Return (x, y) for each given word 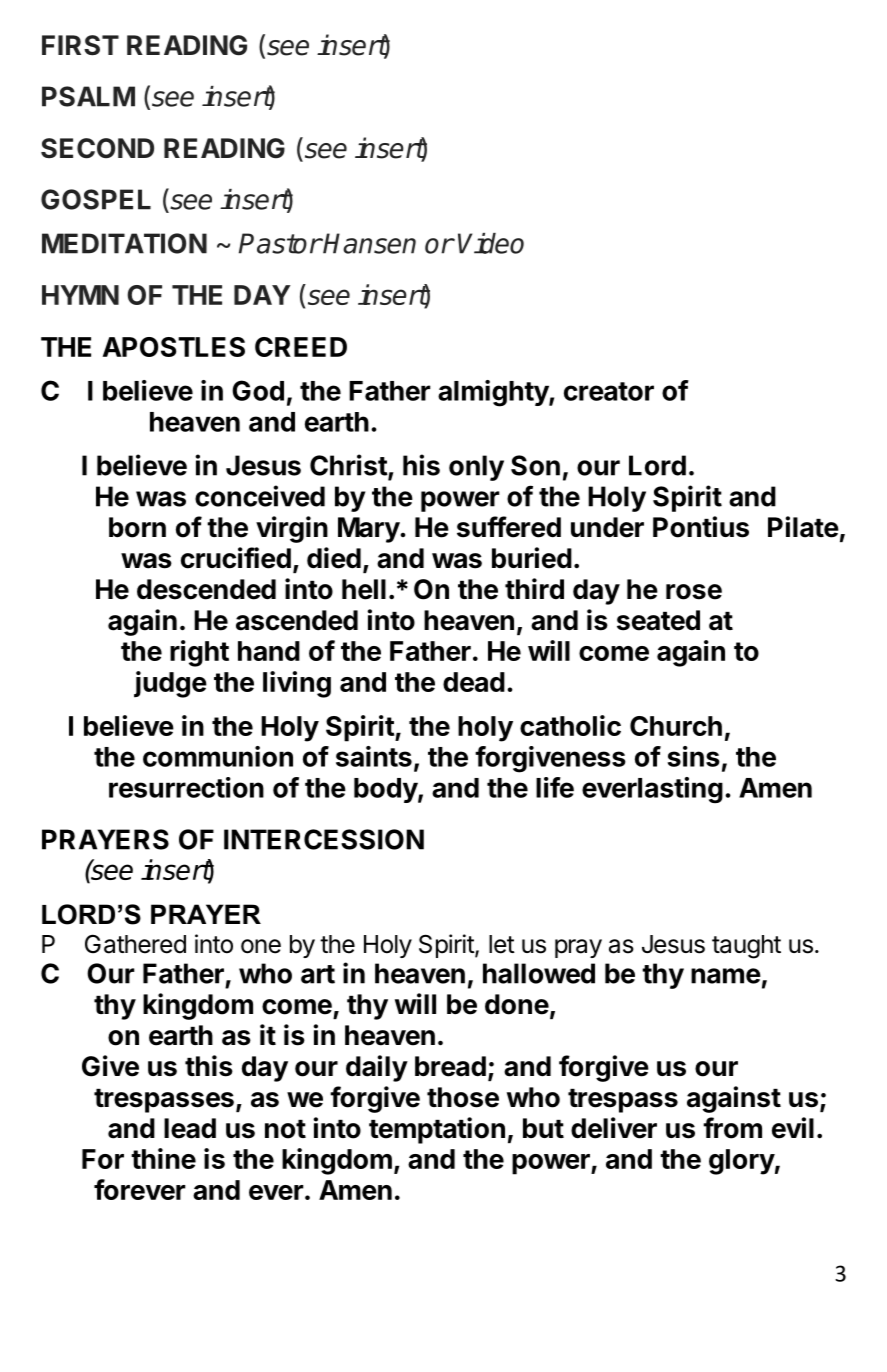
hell (364, 589)
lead (190, 1128)
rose (694, 592)
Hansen (369, 243)
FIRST (80, 45)
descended (206, 589)
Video (491, 243)
